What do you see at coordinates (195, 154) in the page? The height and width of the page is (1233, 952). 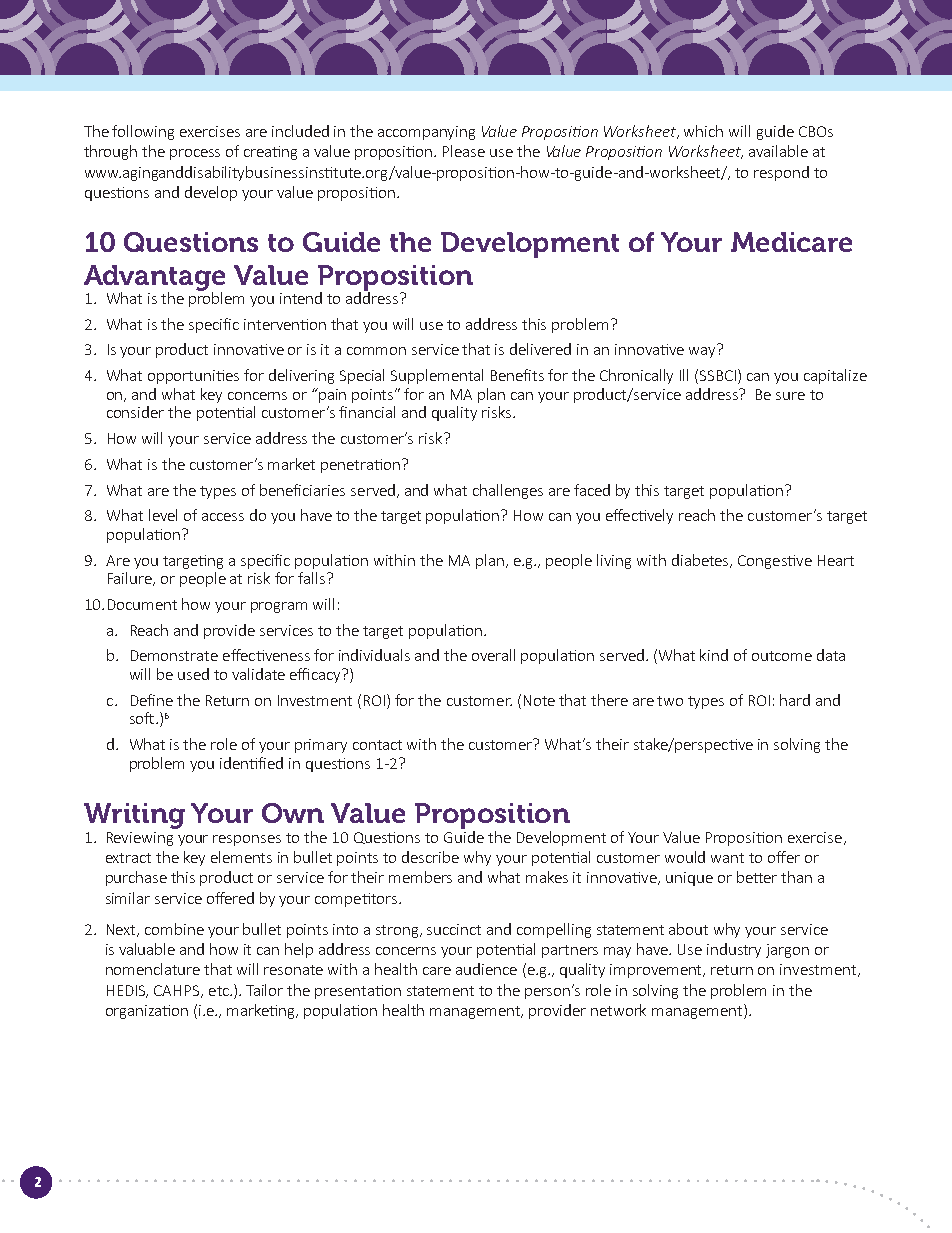 I see `process` at bounding box center [195, 154].
